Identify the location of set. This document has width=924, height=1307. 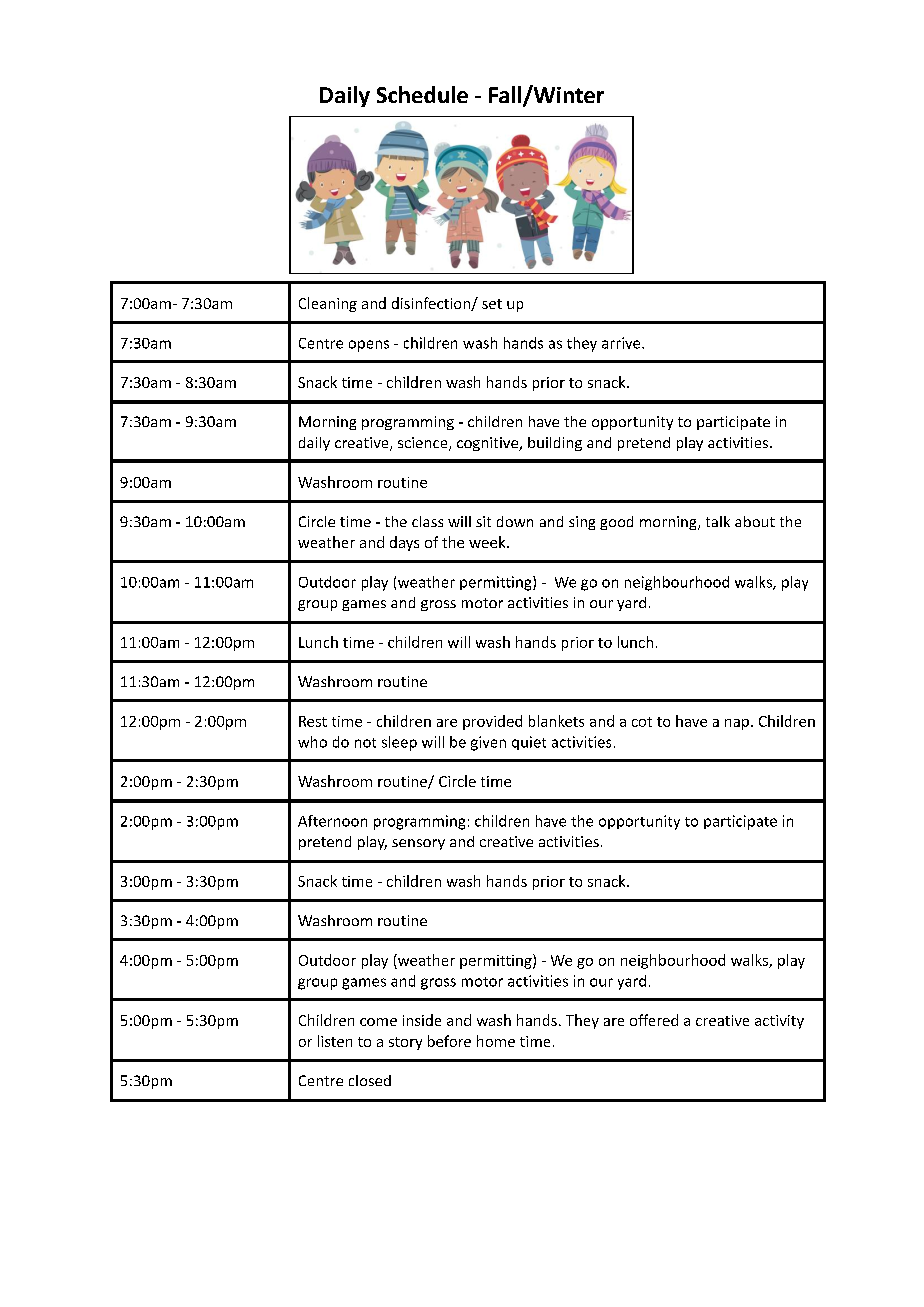
(492, 304).
